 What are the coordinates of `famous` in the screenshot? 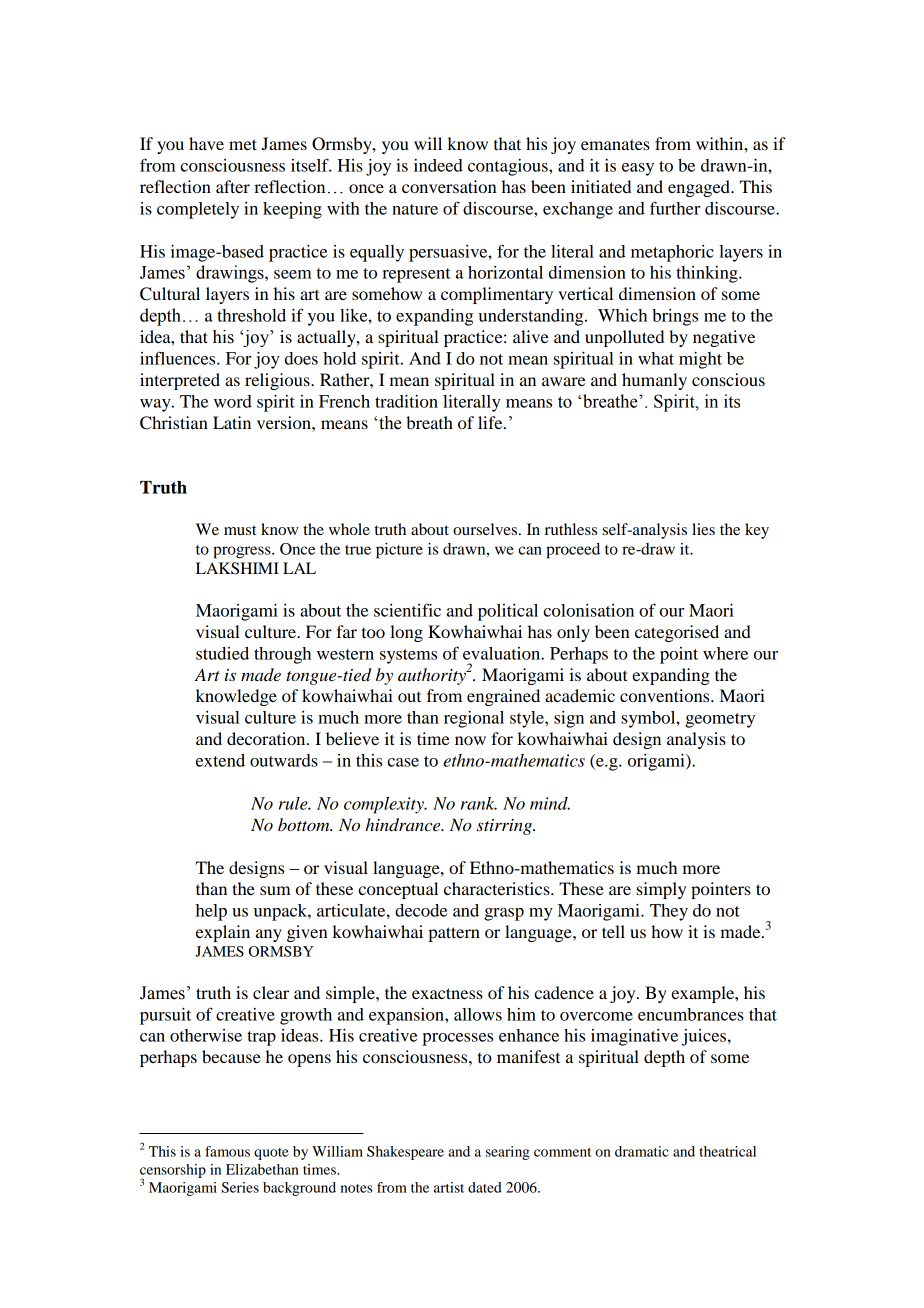 It's located at (227, 1151).
